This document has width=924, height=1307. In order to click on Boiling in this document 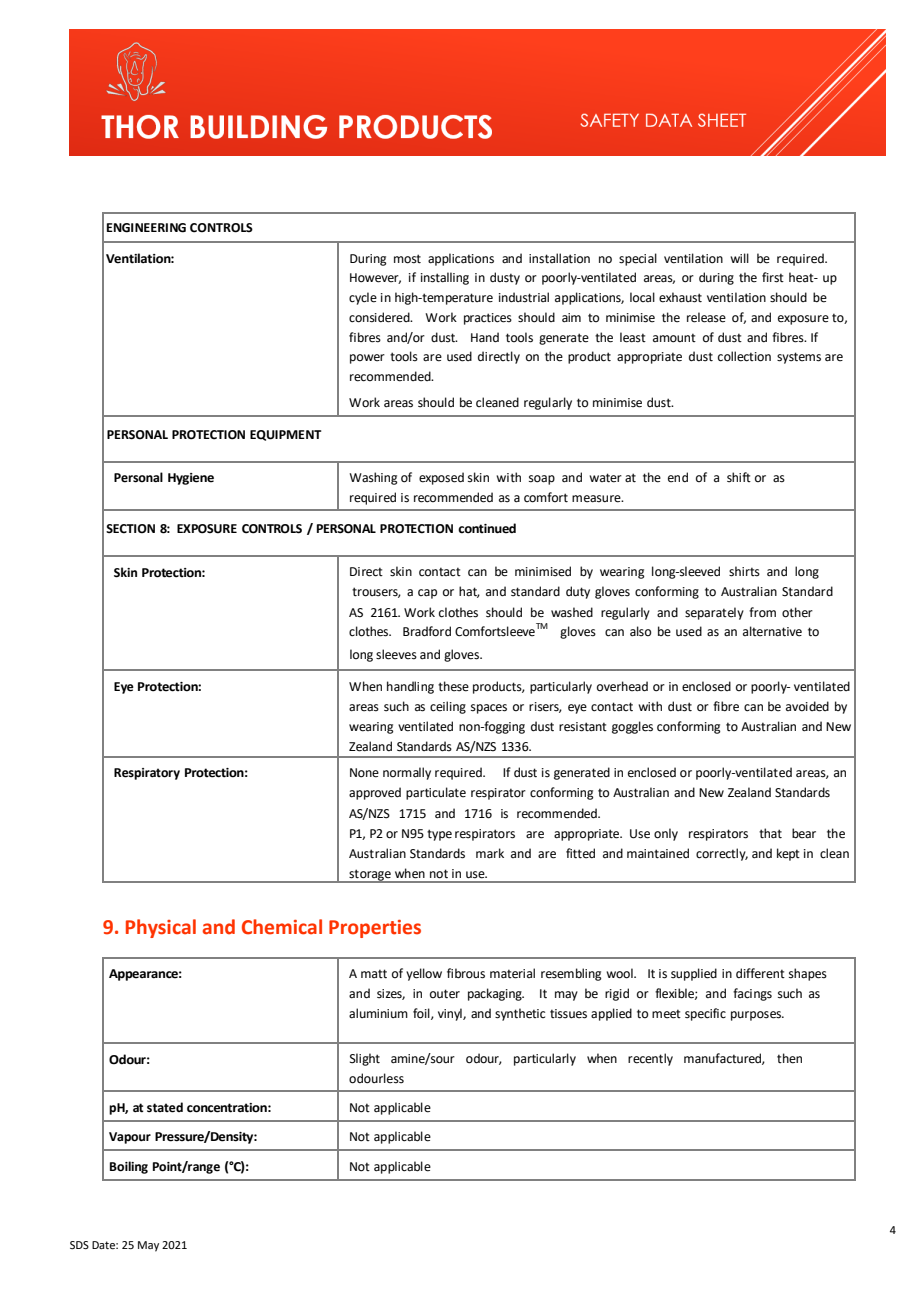, I will do `click(129, 1167)`.
